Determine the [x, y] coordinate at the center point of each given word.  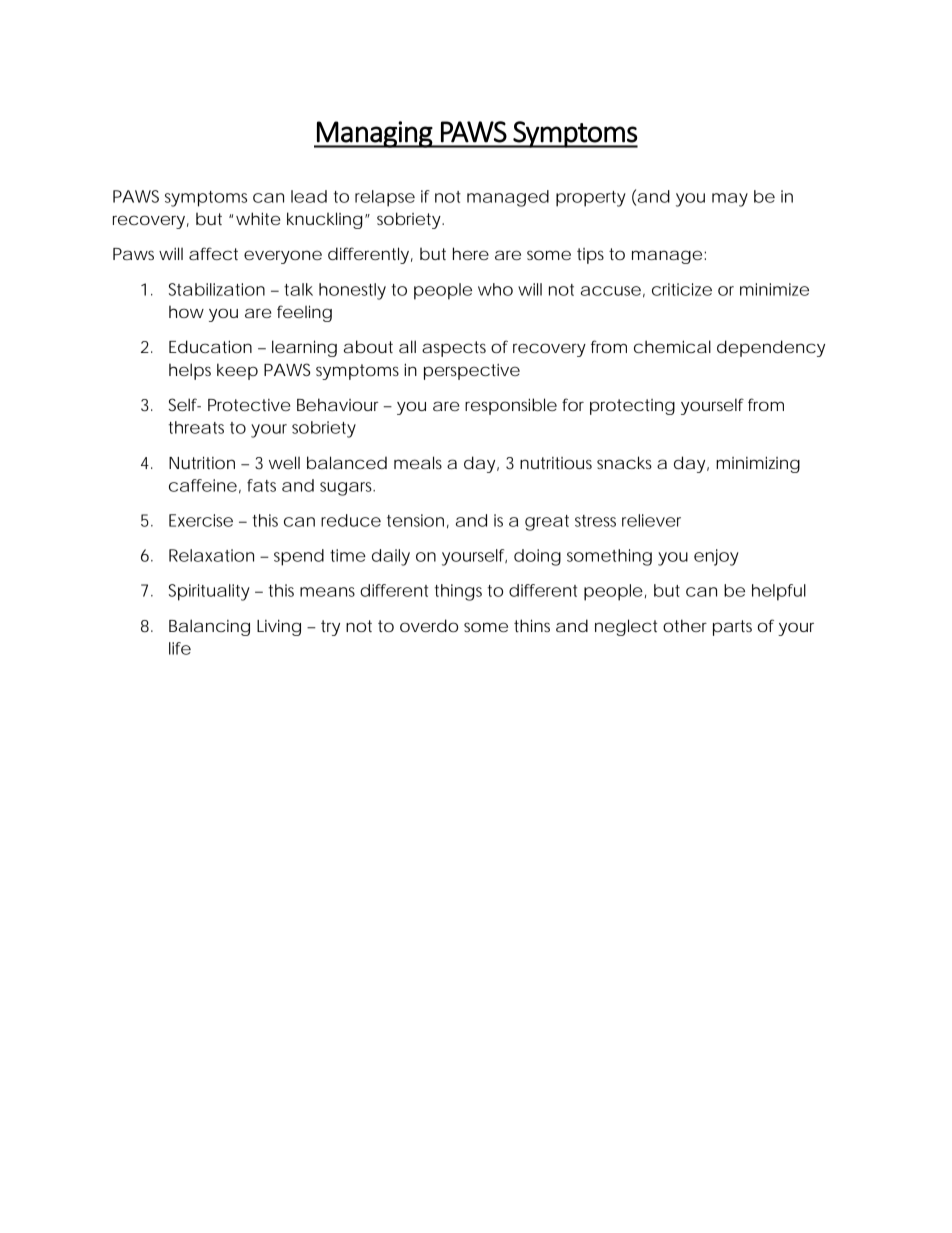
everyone [283, 257]
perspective [472, 372]
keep [237, 371]
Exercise [201, 520]
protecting [632, 407]
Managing [374, 134]
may [730, 200]
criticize [682, 289]
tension [415, 520]
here [471, 253]
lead [309, 196]
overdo [429, 625]
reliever [651, 520]
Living [279, 627]
